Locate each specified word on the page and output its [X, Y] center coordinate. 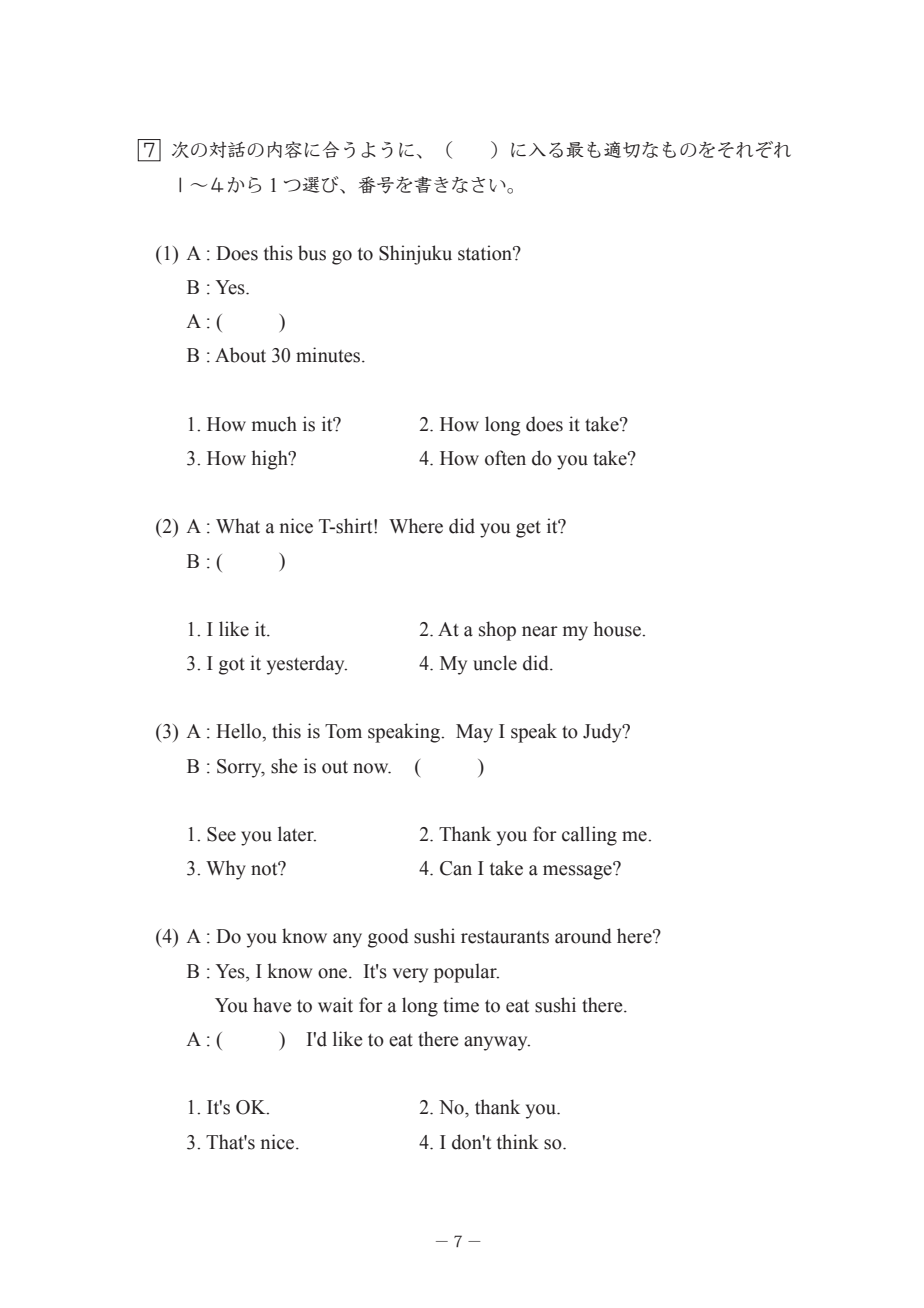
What [238, 526]
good [388, 938]
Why [226, 870]
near [540, 631]
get [528, 529]
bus [312, 253]
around [583, 936]
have [272, 1005]
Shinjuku [415, 255]
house [618, 629]
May [474, 733]
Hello [240, 732]
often [505, 458]
